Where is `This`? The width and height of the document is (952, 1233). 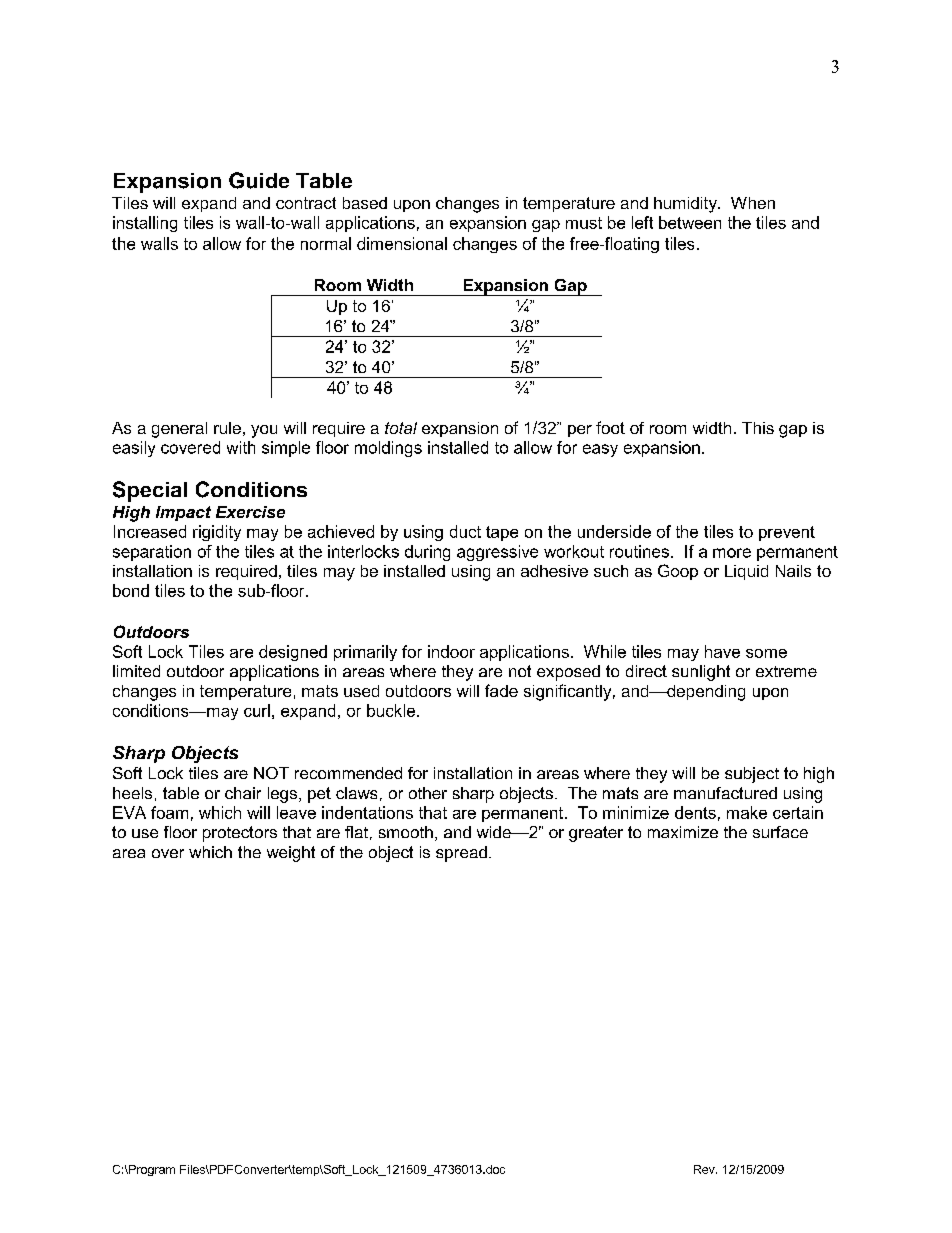 This is located at coordinates (758, 428).
